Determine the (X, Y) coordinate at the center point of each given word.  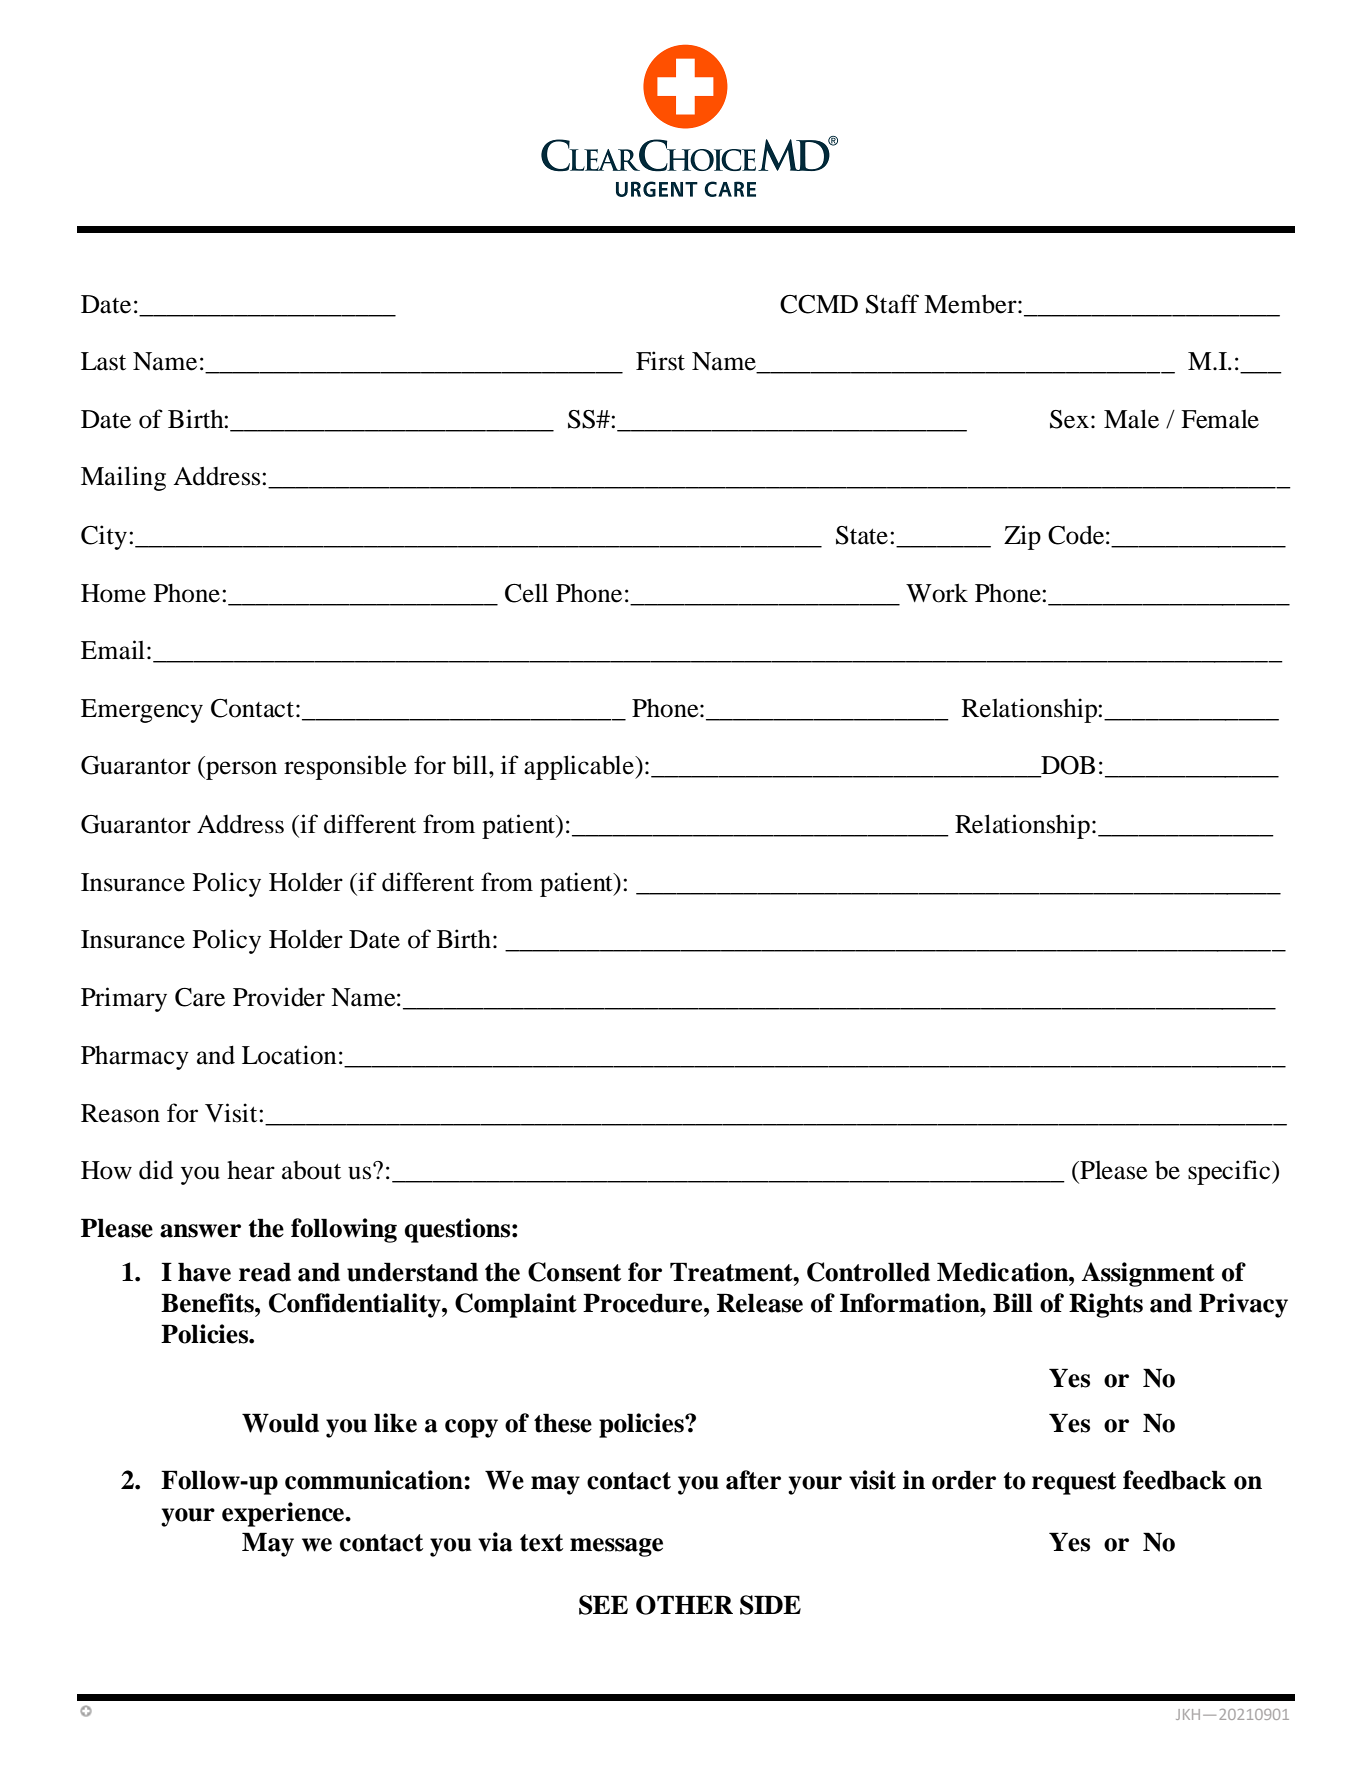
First (660, 361)
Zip (1022, 537)
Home (113, 593)
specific (1230, 1172)
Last (103, 361)
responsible (345, 767)
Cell (526, 593)
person (240, 770)
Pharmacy (135, 1058)
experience (284, 1514)
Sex (1069, 419)
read (265, 1272)
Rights (1106, 1305)
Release (760, 1303)
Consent (574, 1272)
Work (937, 593)
